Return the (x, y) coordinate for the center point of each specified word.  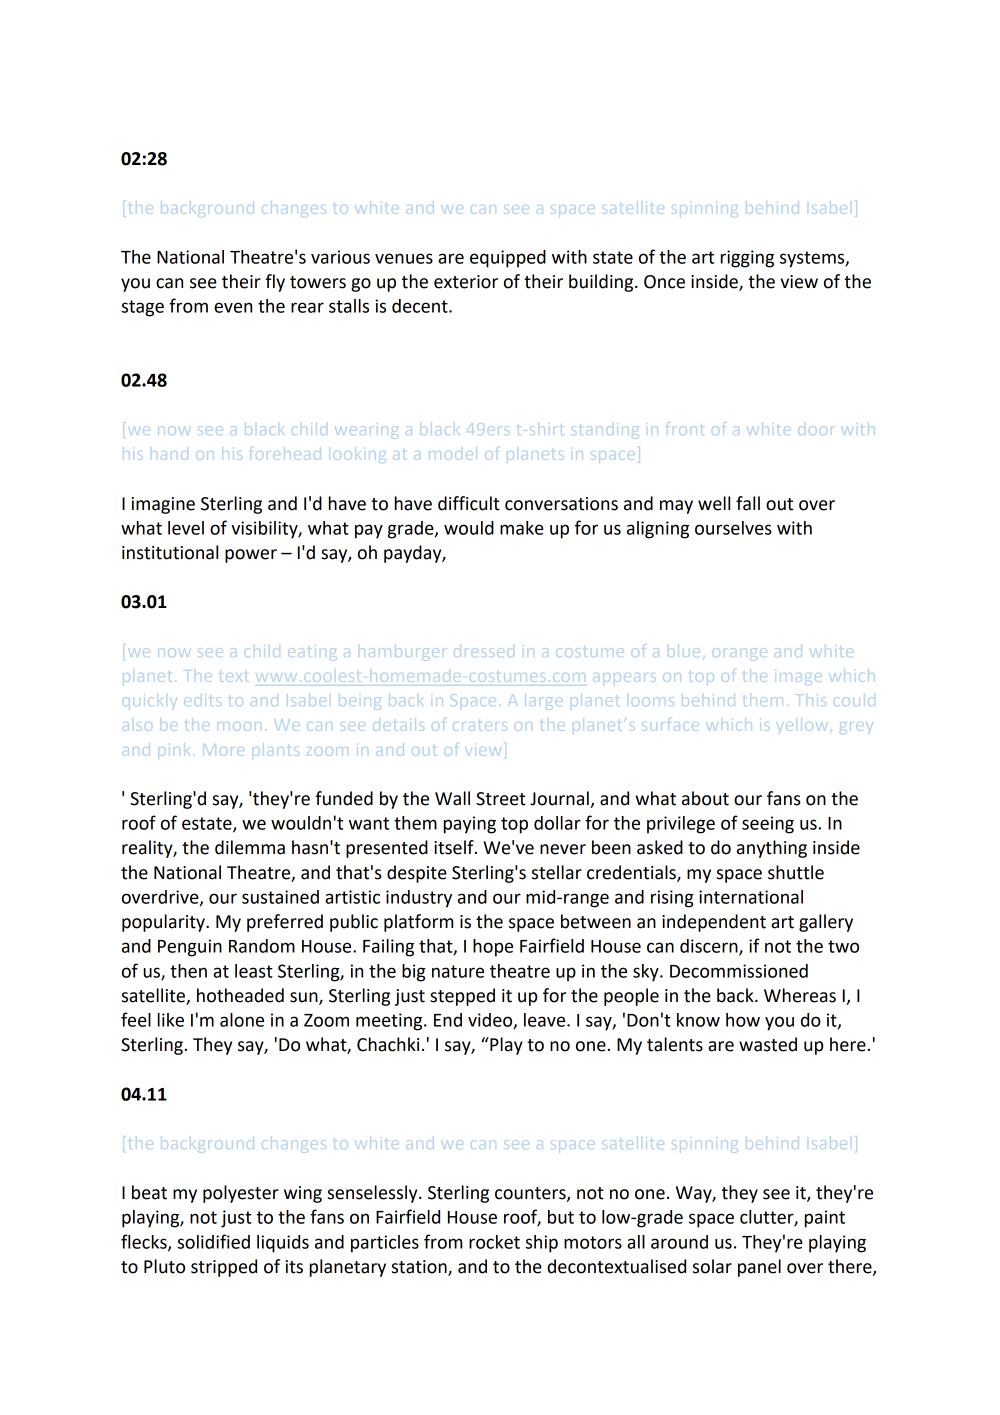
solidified (213, 1241)
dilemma (250, 847)
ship (541, 1244)
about (705, 798)
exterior (466, 282)
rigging (747, 259)
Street (501, 799)
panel (759, 1268)
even (233, 307)
